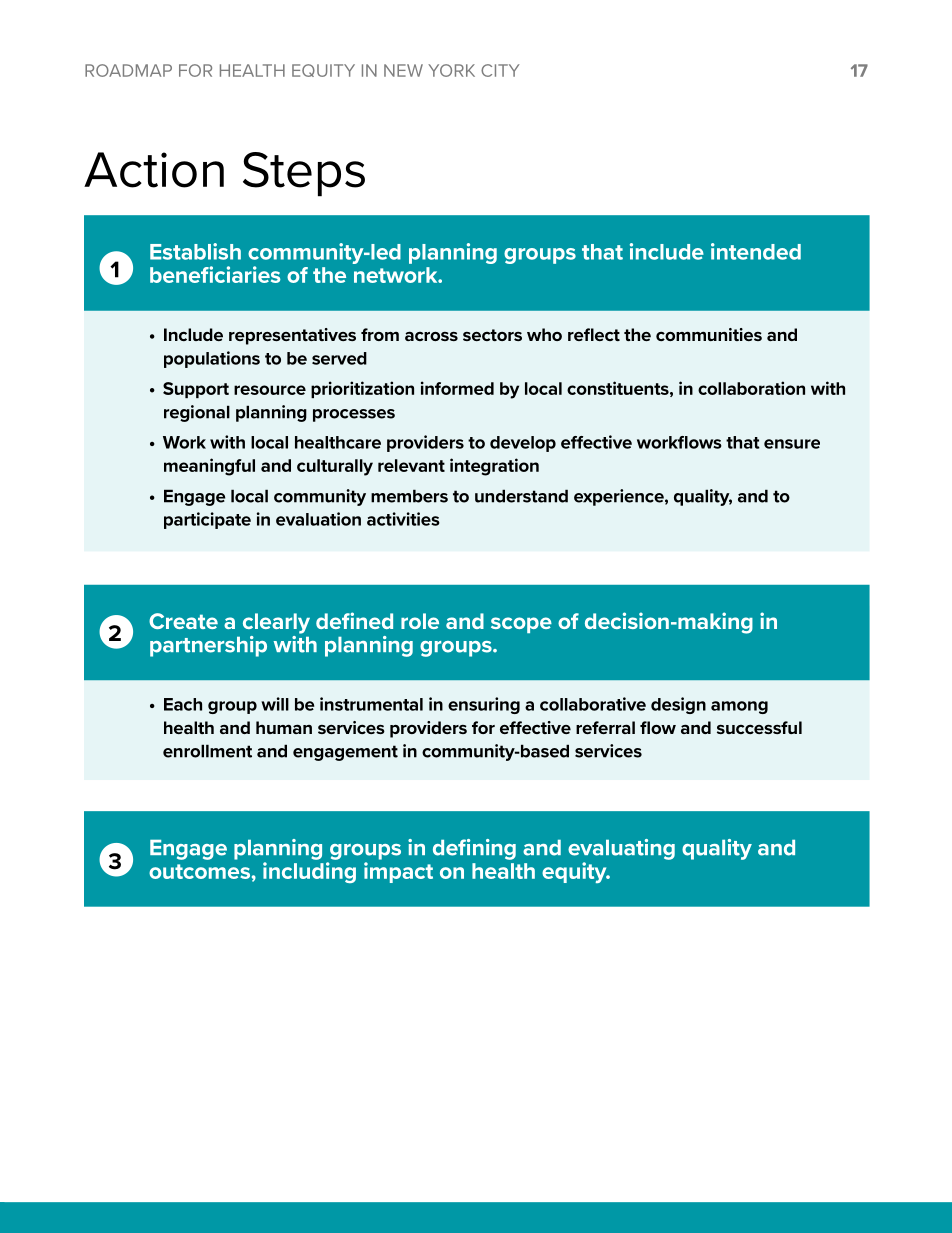 This screenshot has height=1233, width=952. I want to click on integration, so click(494, 467).
